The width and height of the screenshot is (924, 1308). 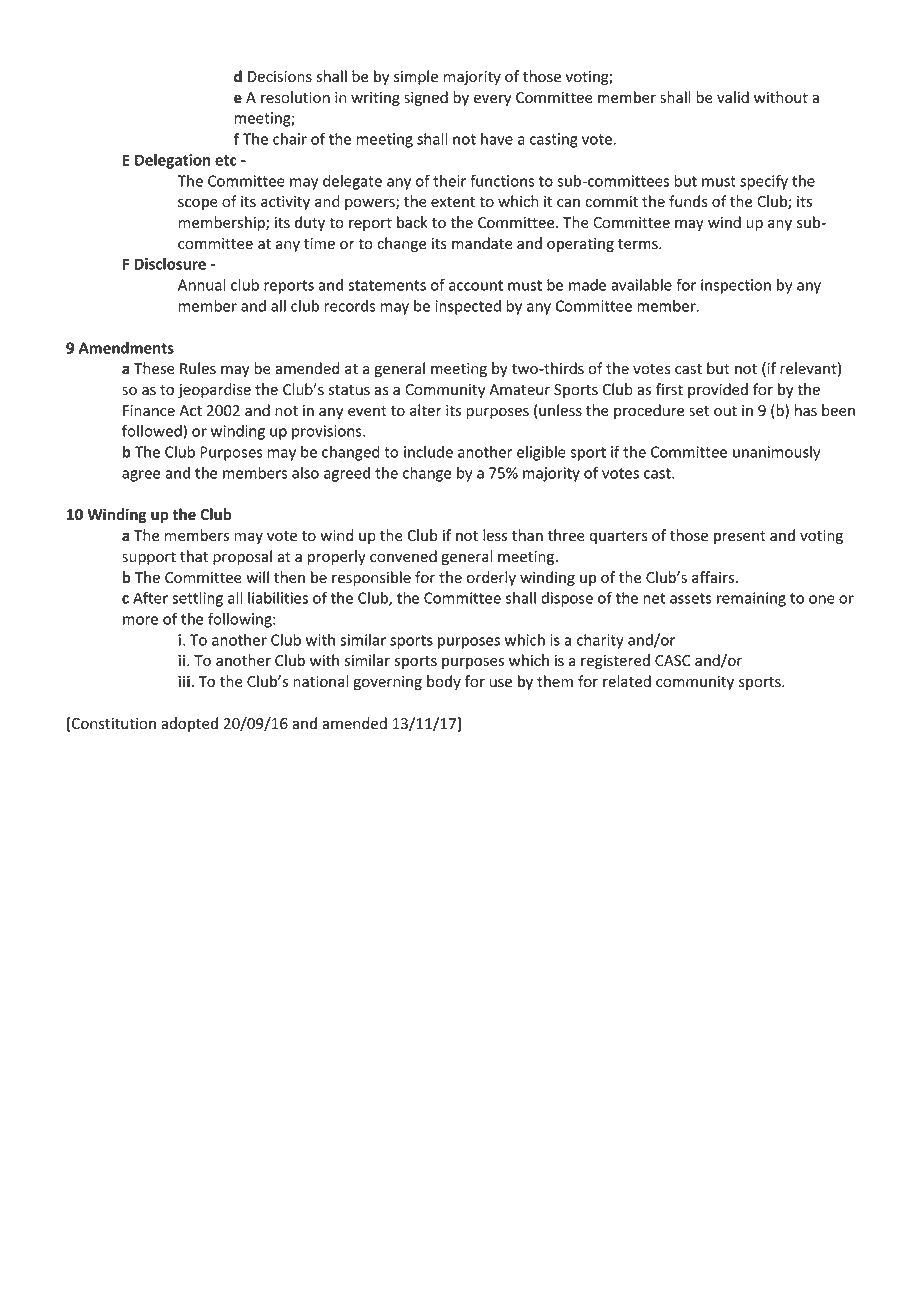 What do you see at coordinates (492, 100) in the screenshot?
I see `every` at bounding box center [492, 100].
